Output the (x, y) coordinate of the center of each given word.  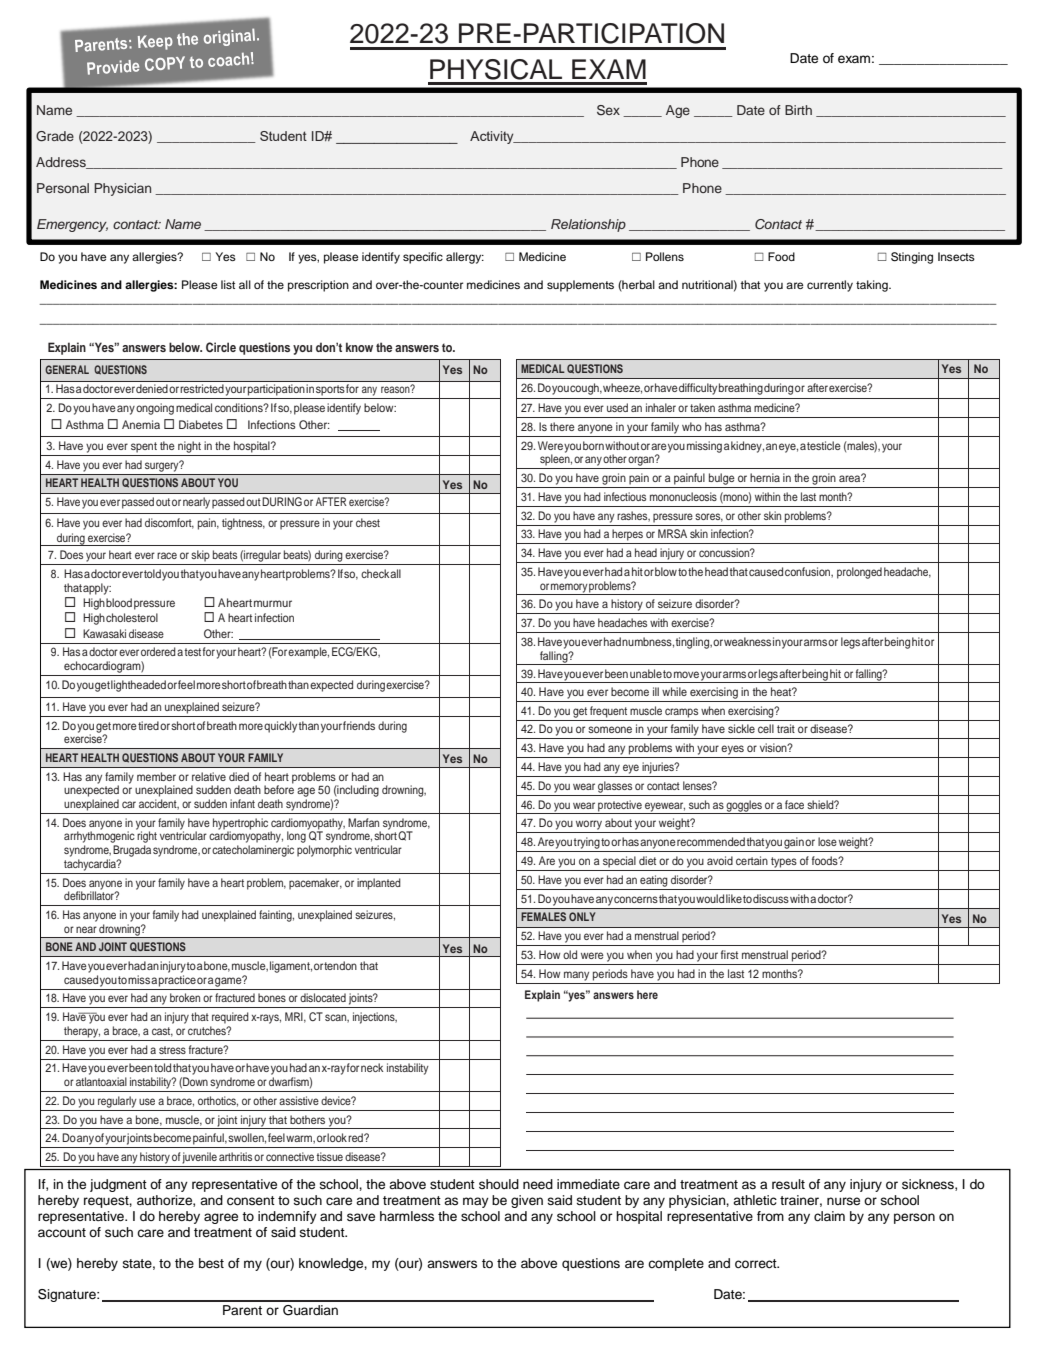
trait (786, 728)
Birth (798, 110)
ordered (158, 651)
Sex (608, 110)
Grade (55, 136)
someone (610, 729)
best (211, 1263)
